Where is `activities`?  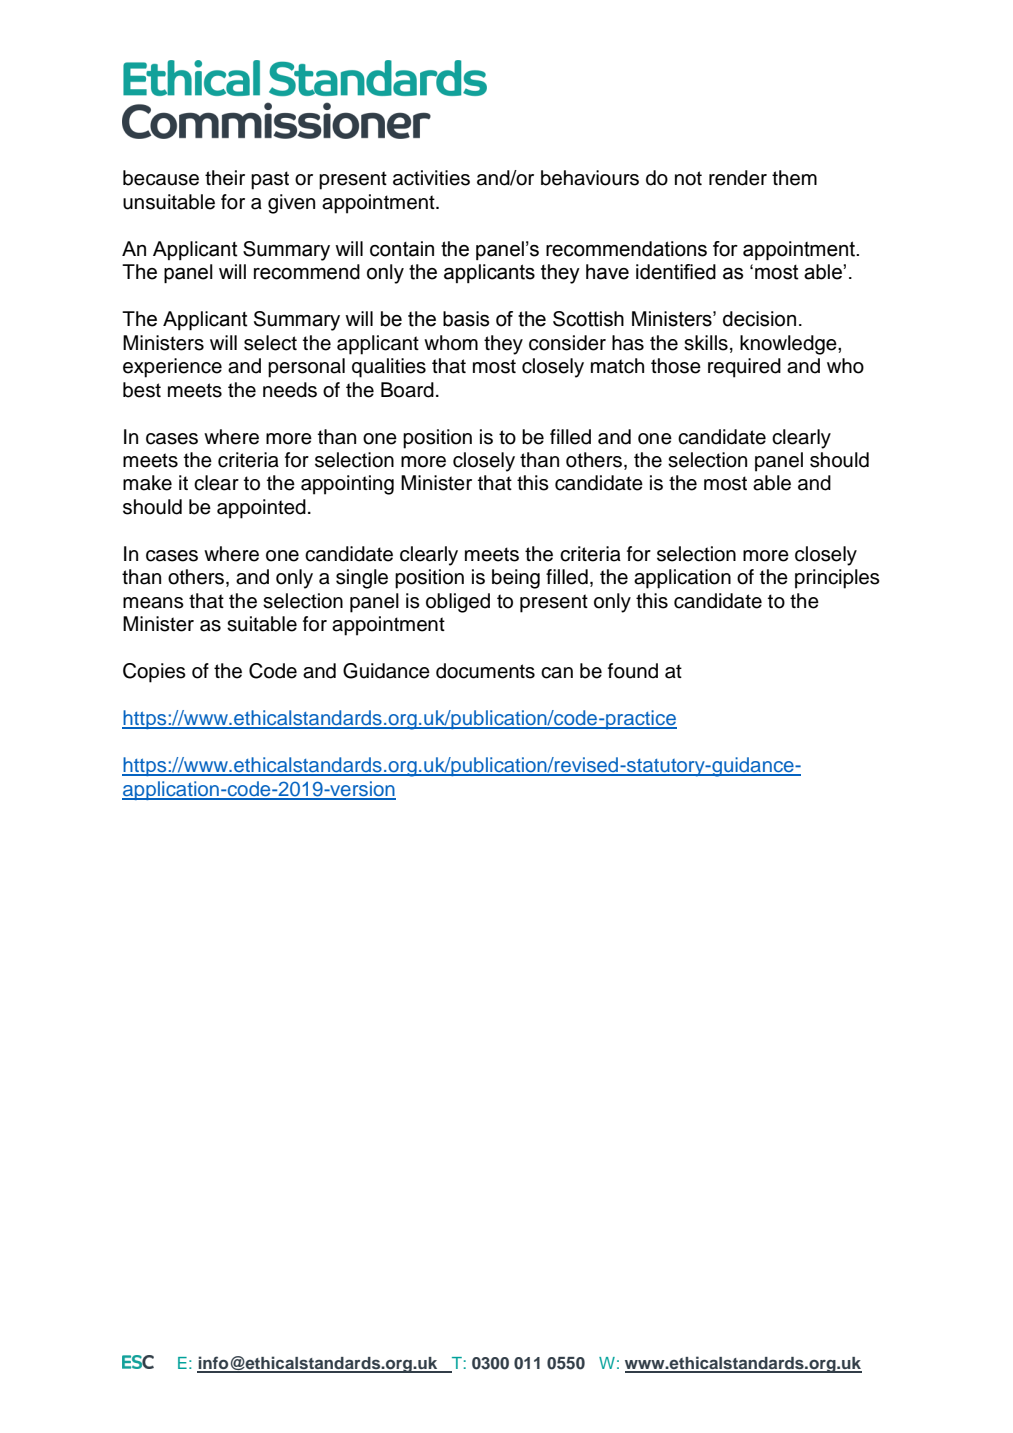
activities is located at coordinates (431, 178).
